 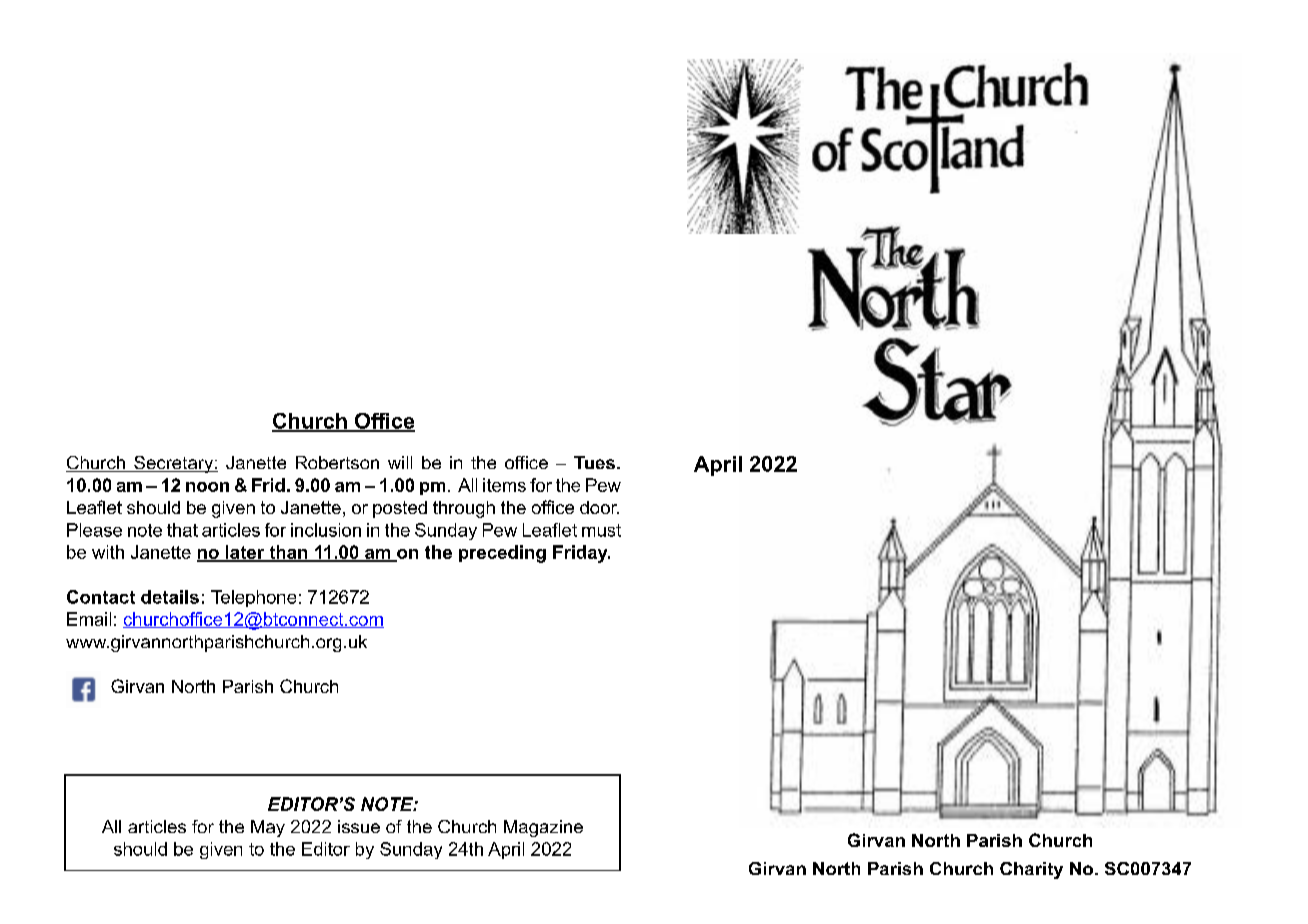 I want to click on Tues, so click(x=594, y=462).
